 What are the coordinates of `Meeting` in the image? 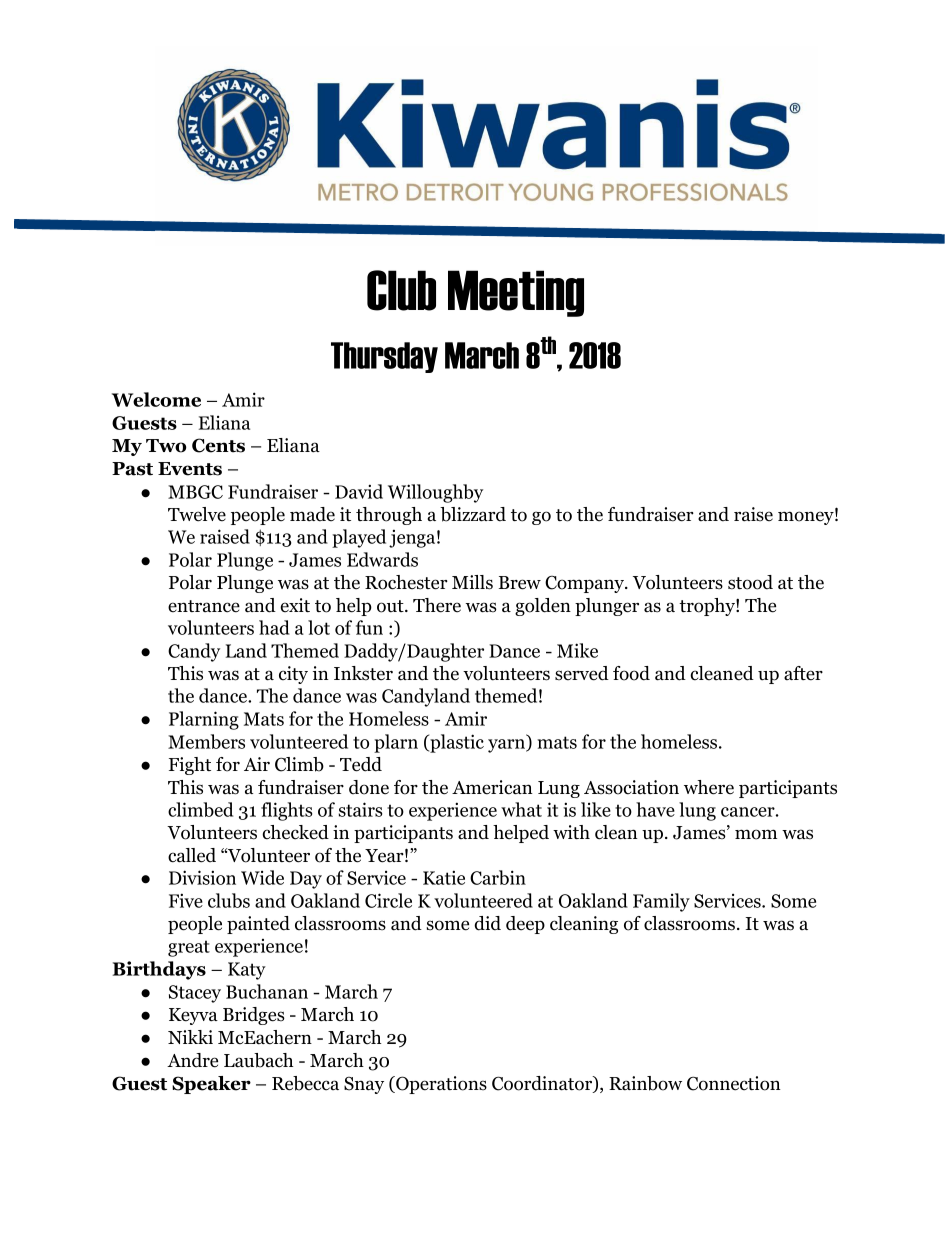 It's located at (516, 293).
